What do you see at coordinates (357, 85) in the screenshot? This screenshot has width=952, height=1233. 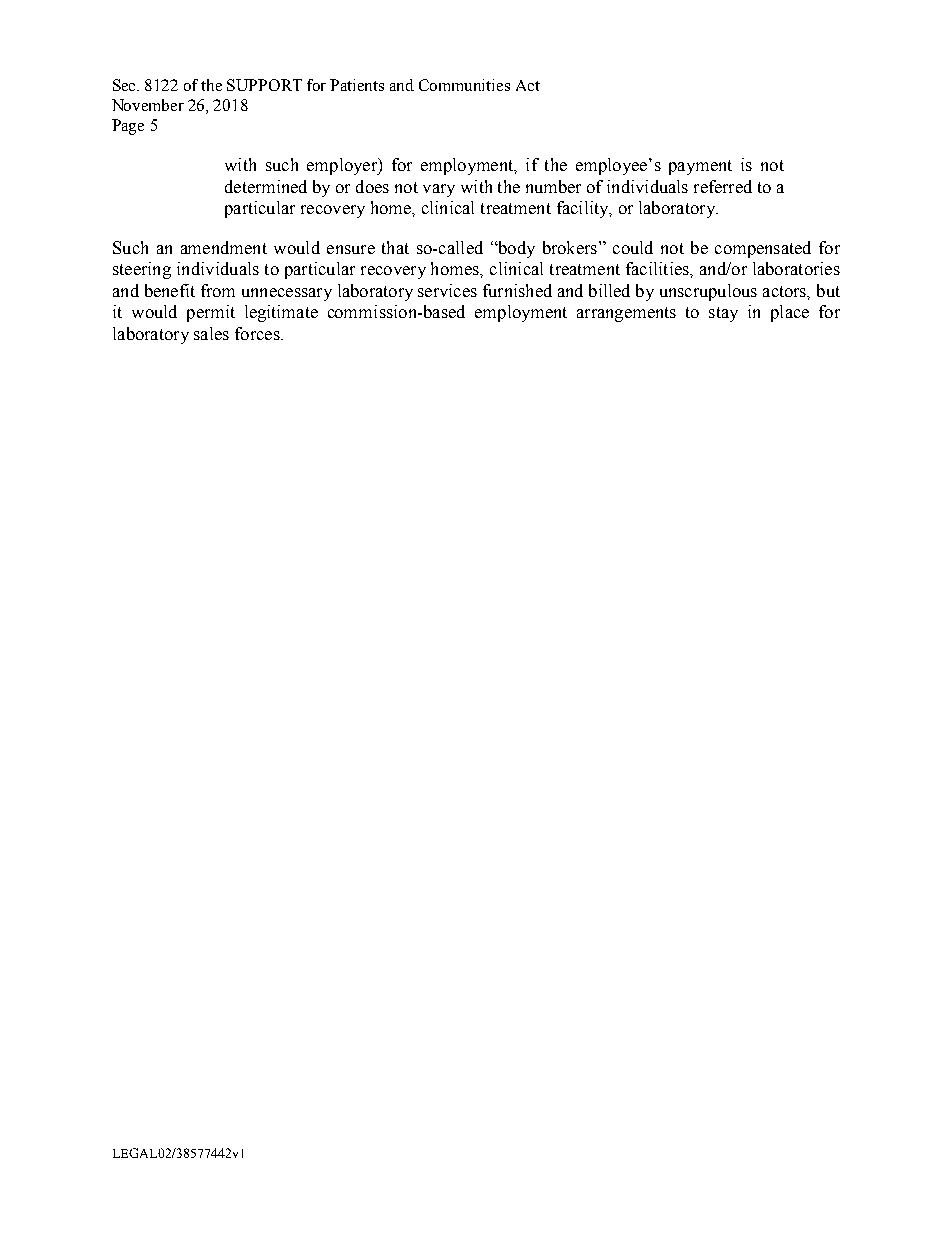 I see `Patients` at bounding box center [357, 85].
